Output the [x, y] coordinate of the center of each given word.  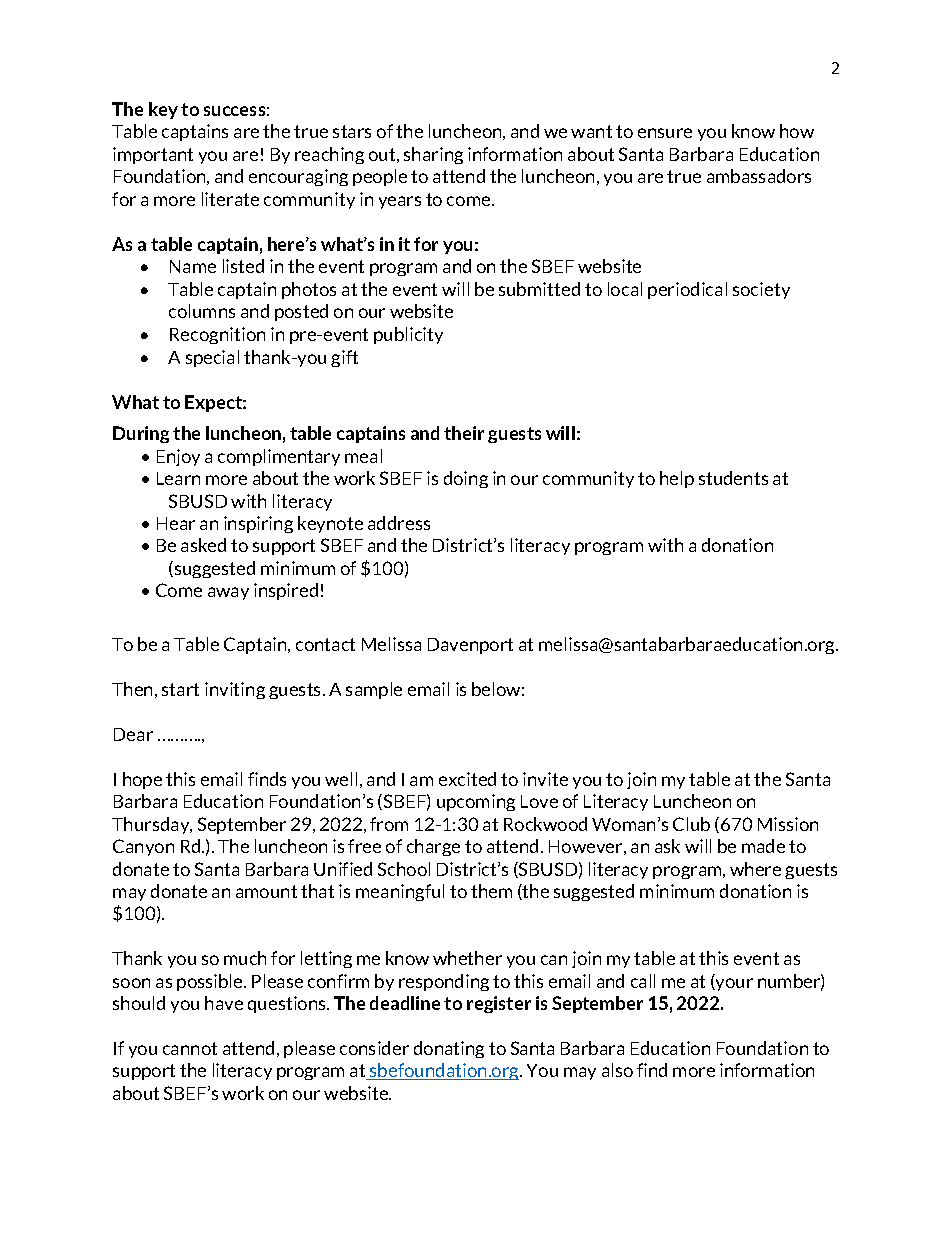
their [464, 433]
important [153, 155]
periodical [687, 290]
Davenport [470, 646]
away [228, 593]
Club [691, 824]
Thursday [152, 825]
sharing [433, 155]
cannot [190, 1048]
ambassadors [759, 176]
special [212, 358]
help [677, 479]
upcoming [476, 802]
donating [449, 1049]
